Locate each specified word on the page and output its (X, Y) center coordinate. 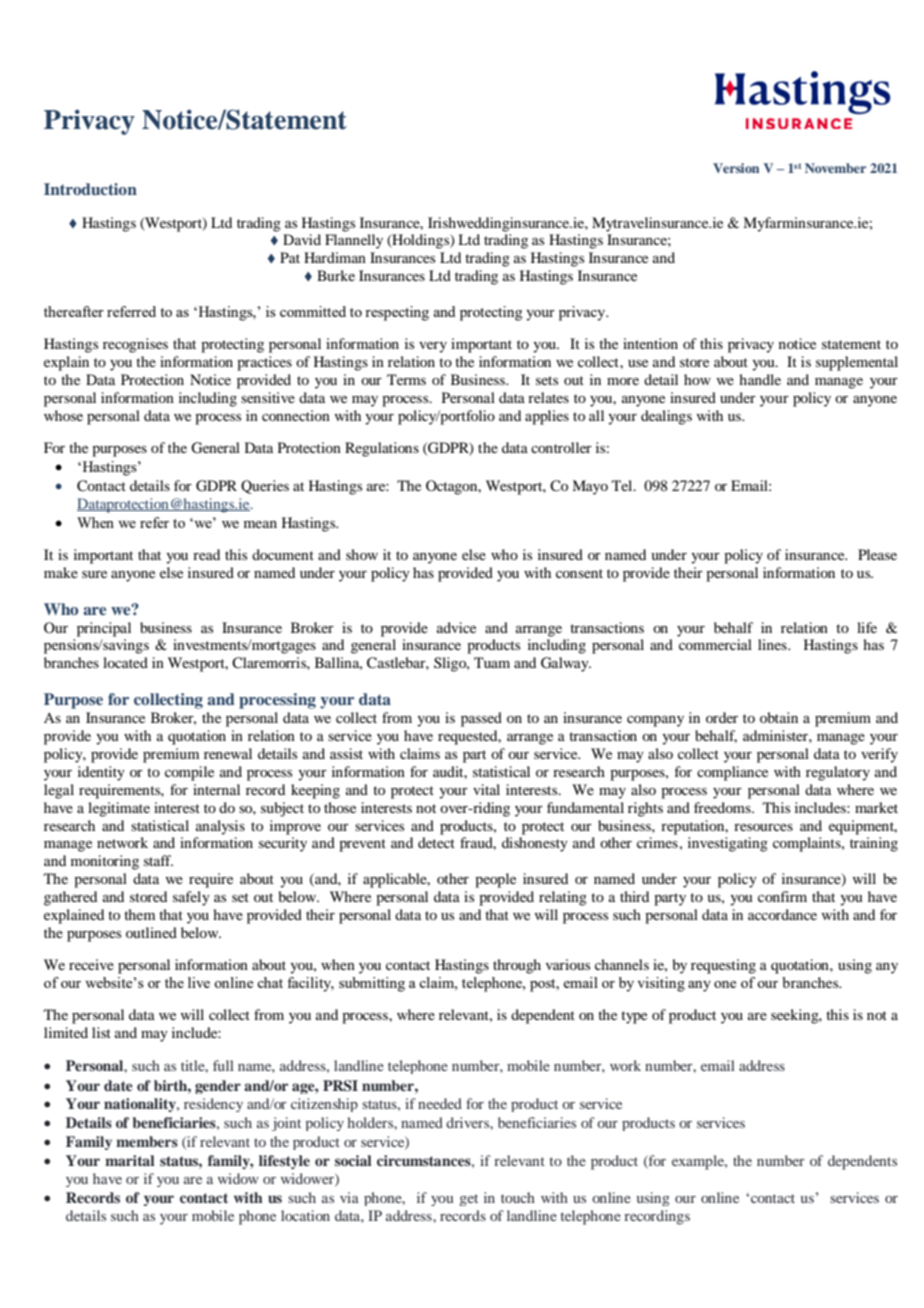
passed (481, 719)
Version (736, 168)
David (302, 239)
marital (130, 1160)
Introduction (90, 189)
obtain (779, 717)
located (125, 662)
